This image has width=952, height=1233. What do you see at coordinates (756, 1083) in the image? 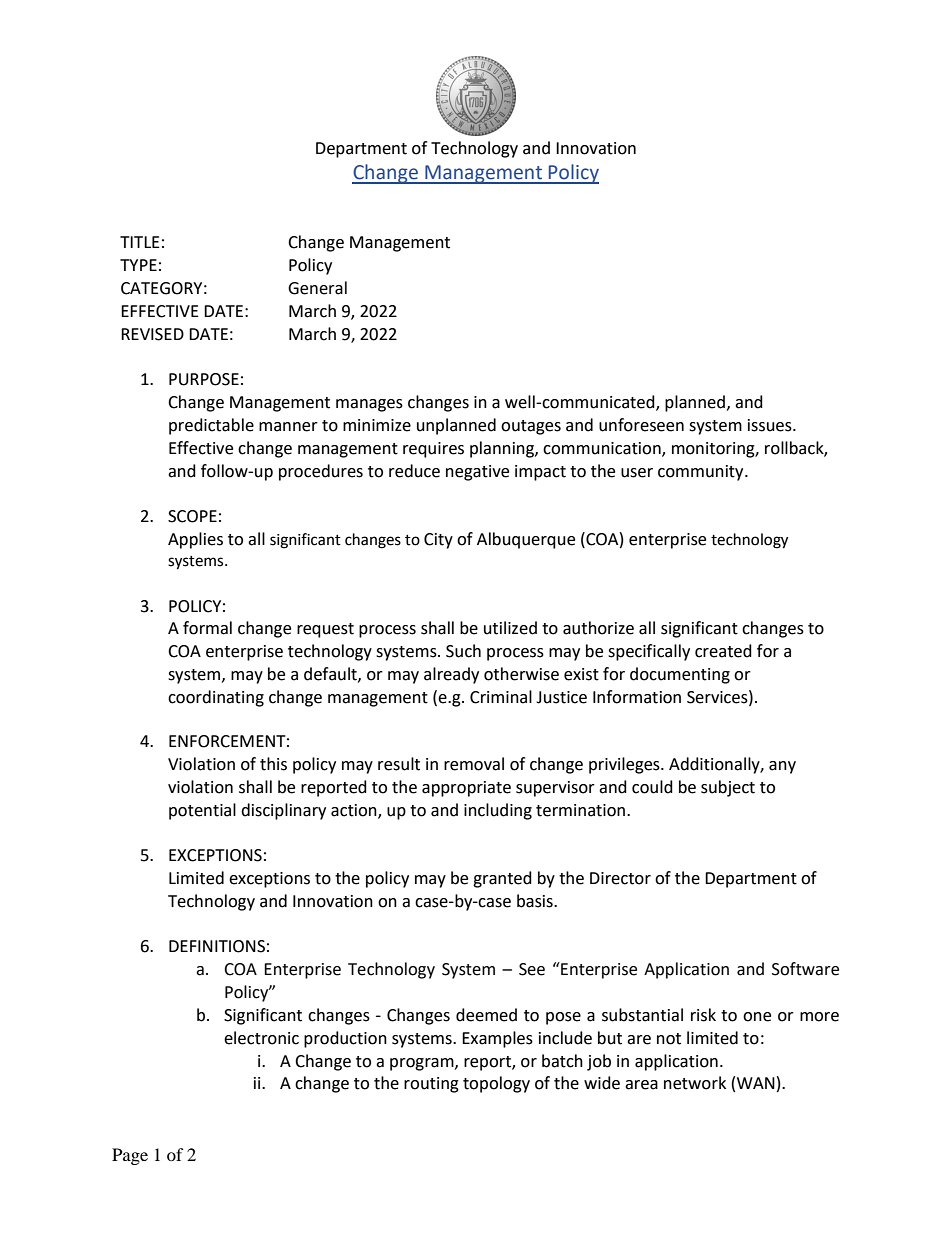
I see `WAN` at bounding box center [756, 1083].
